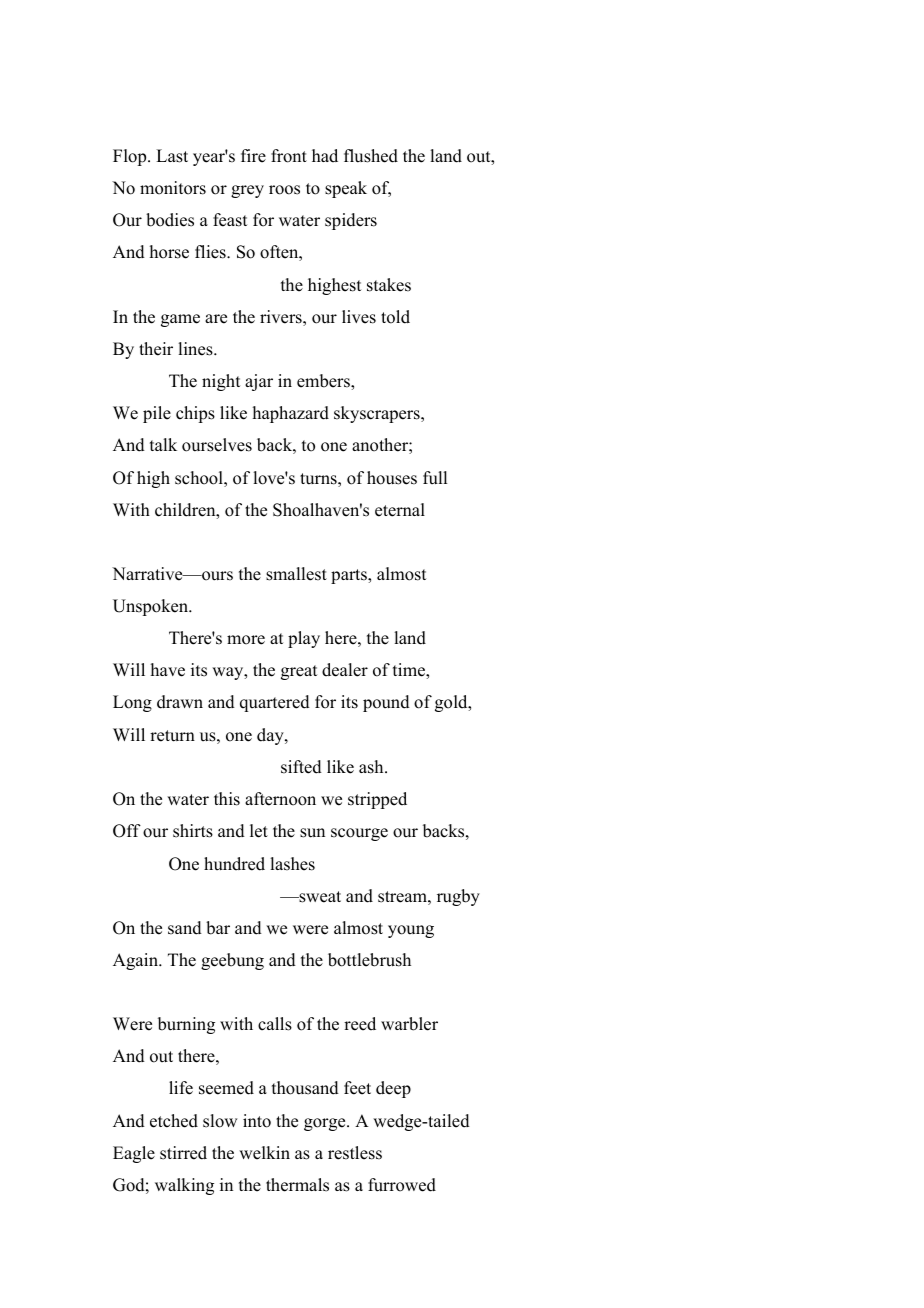  I want to click on smallest, so click(296, 574).
